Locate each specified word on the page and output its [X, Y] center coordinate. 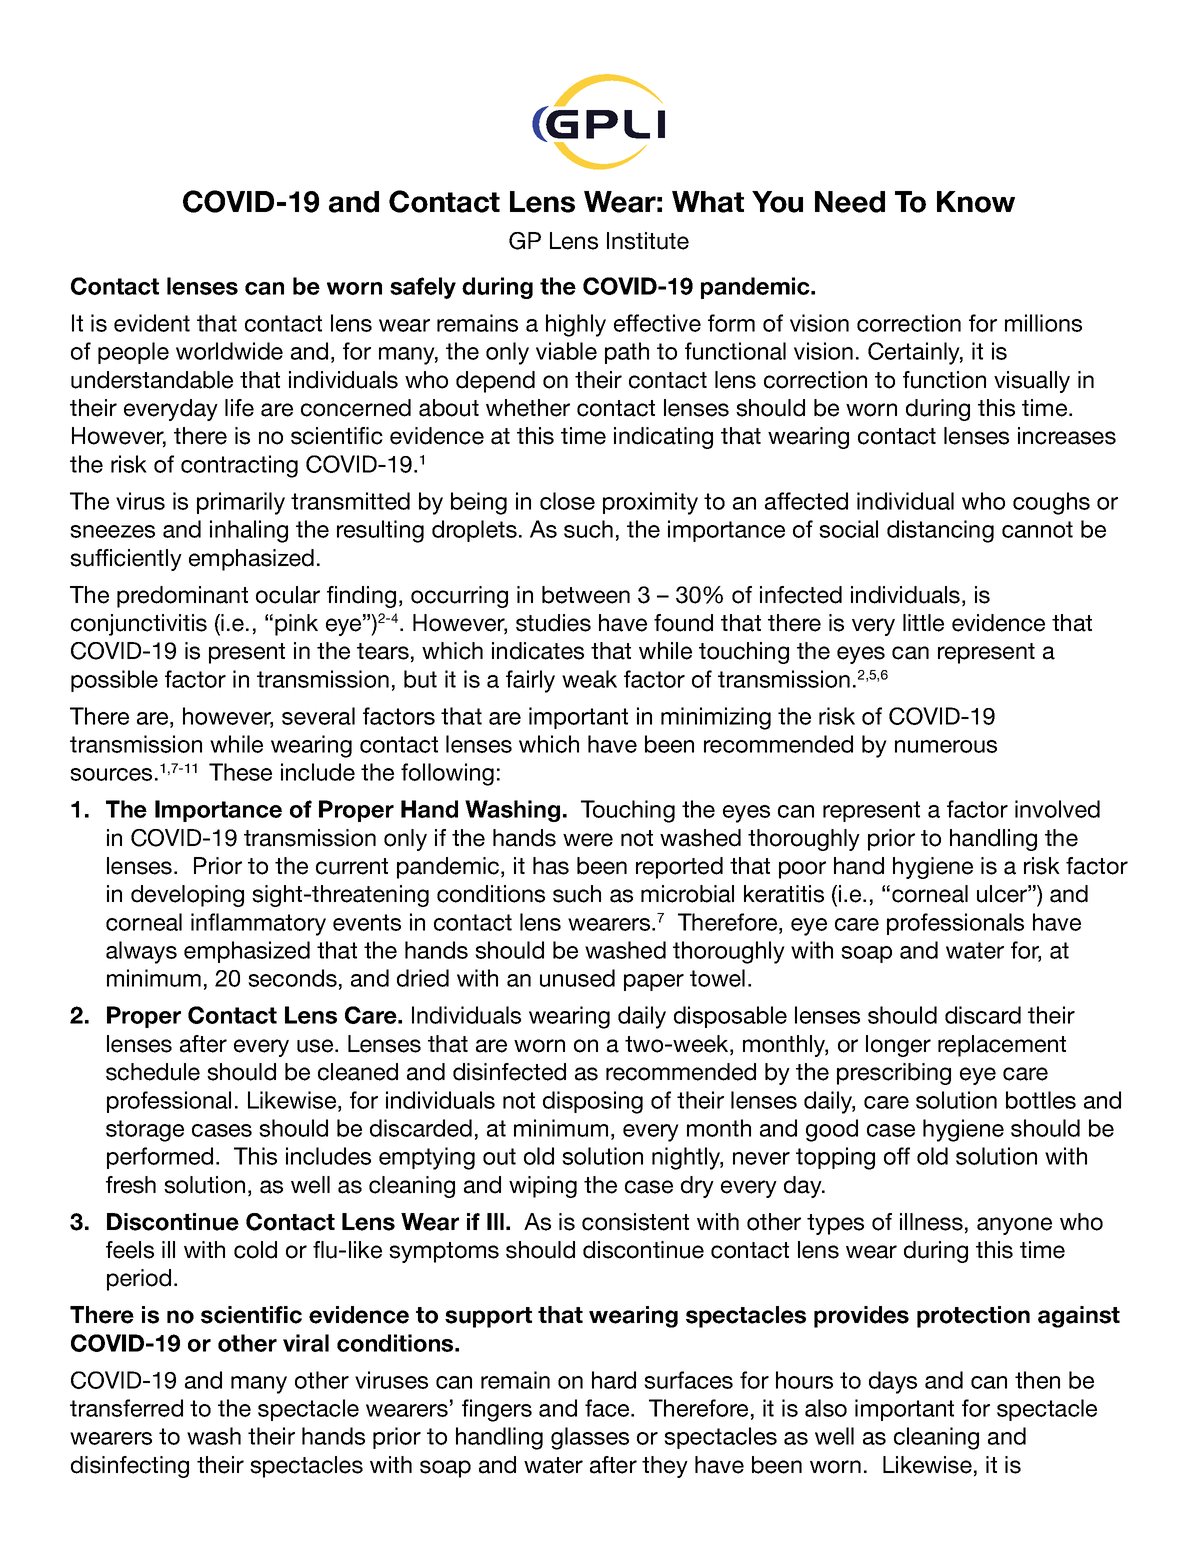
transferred [126, 1408]
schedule [153, 1072]
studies [553, 623]
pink [296, 625]
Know [976, 202]
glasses [590, 1438]
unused [577, 978]
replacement [1002, 1046]
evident [152, 323]
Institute [648, 241]
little [923, 623]
